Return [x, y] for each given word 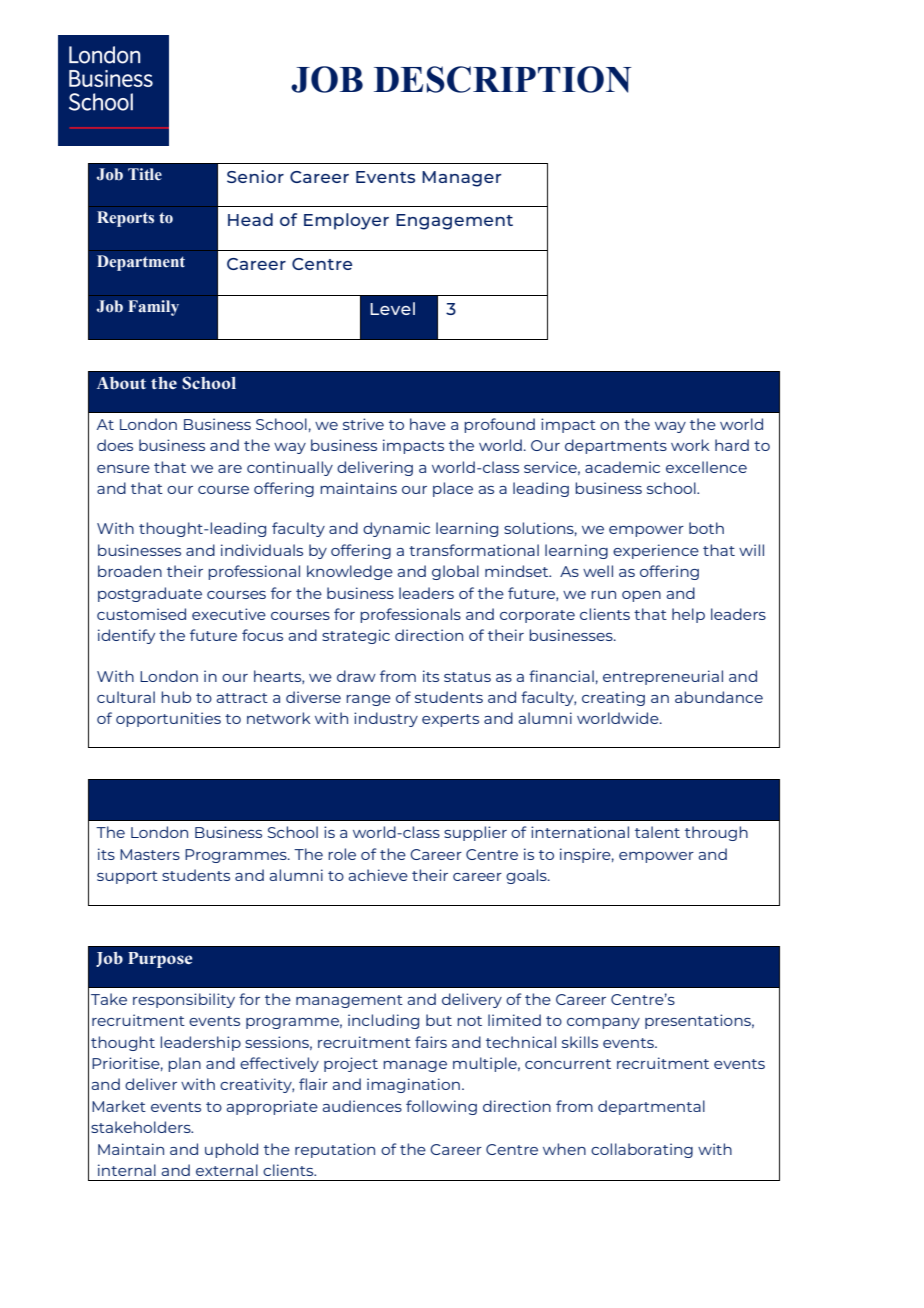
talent [657, 832]
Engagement [454, 222]
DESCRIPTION [503, 79]
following [441, 1107]
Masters [150, 854]
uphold [231, 1150]
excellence [706, 467]
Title [145, 174]
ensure [123, 469]
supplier [475, 833]
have [428, 424]
